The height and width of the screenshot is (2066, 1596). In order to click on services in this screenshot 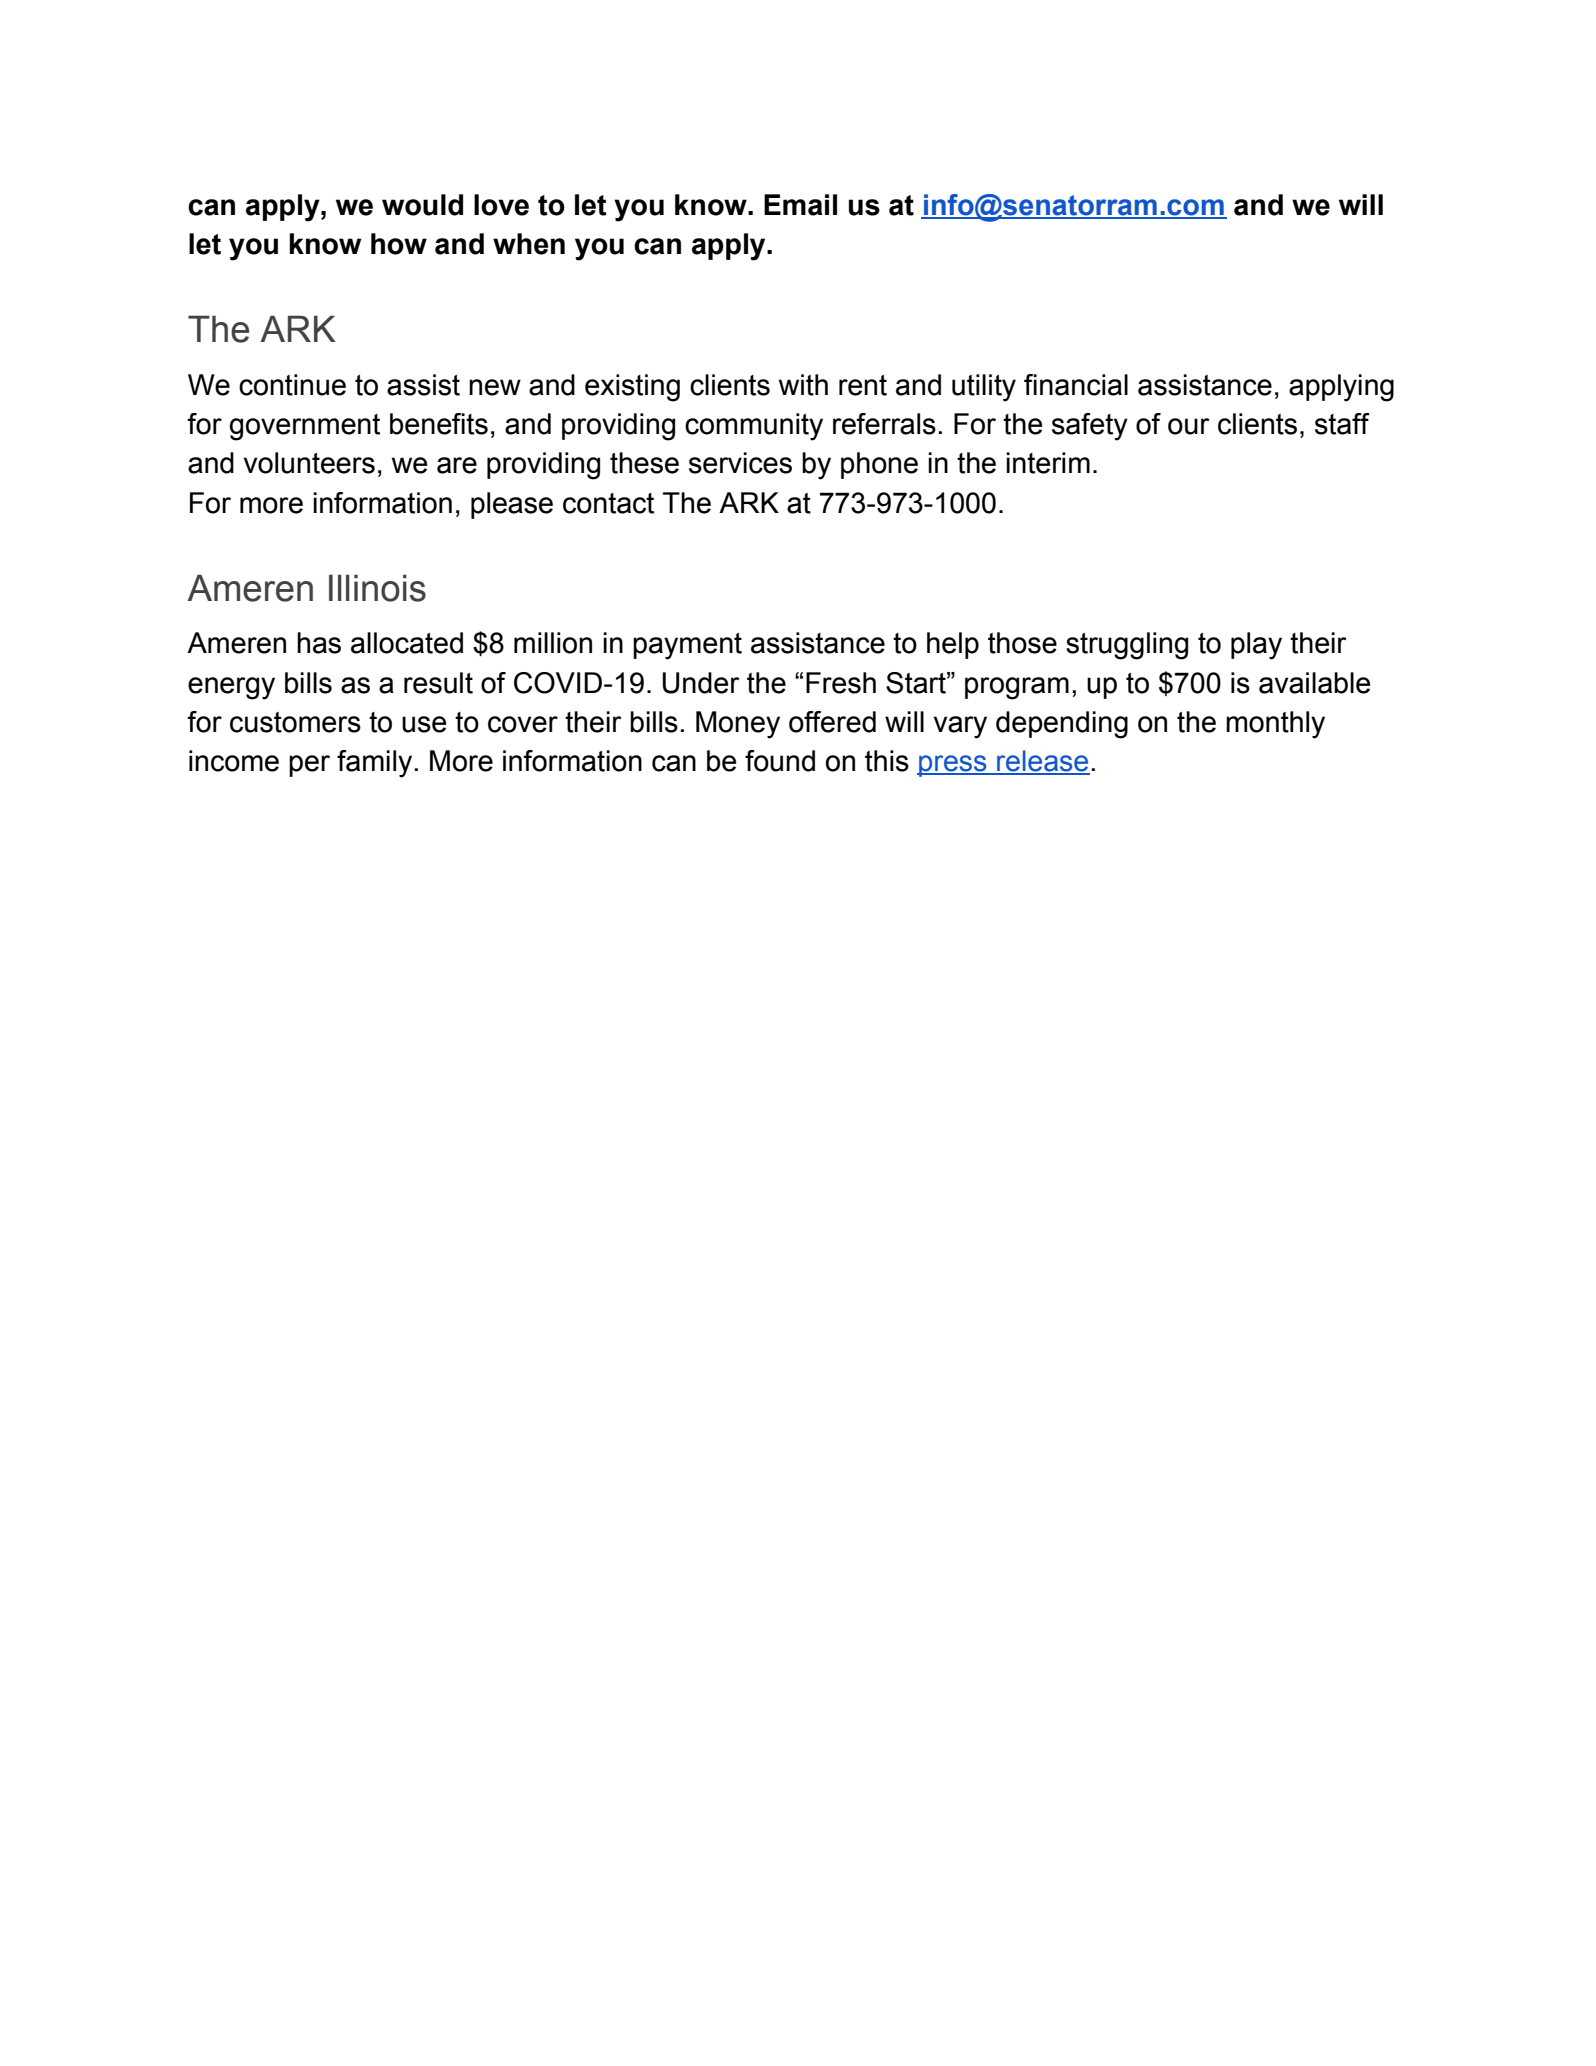, I will do `click(740, 463)`.
